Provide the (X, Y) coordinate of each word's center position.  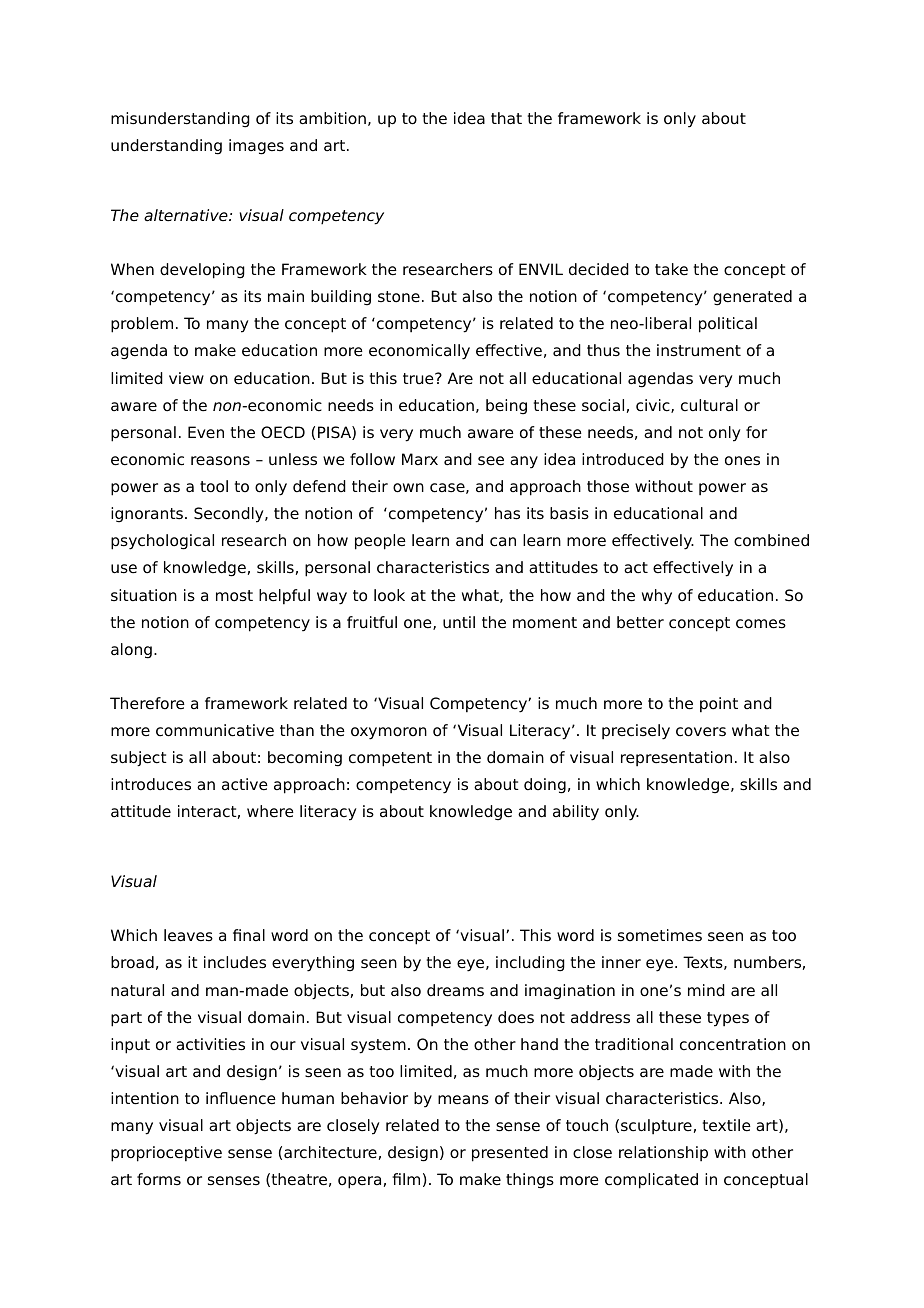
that (506, 118)
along (131, 651)
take (671, 269)
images (256, 147)
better (640, 622)
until (459, 622)
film (406, 1179)
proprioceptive (166, 1154)
